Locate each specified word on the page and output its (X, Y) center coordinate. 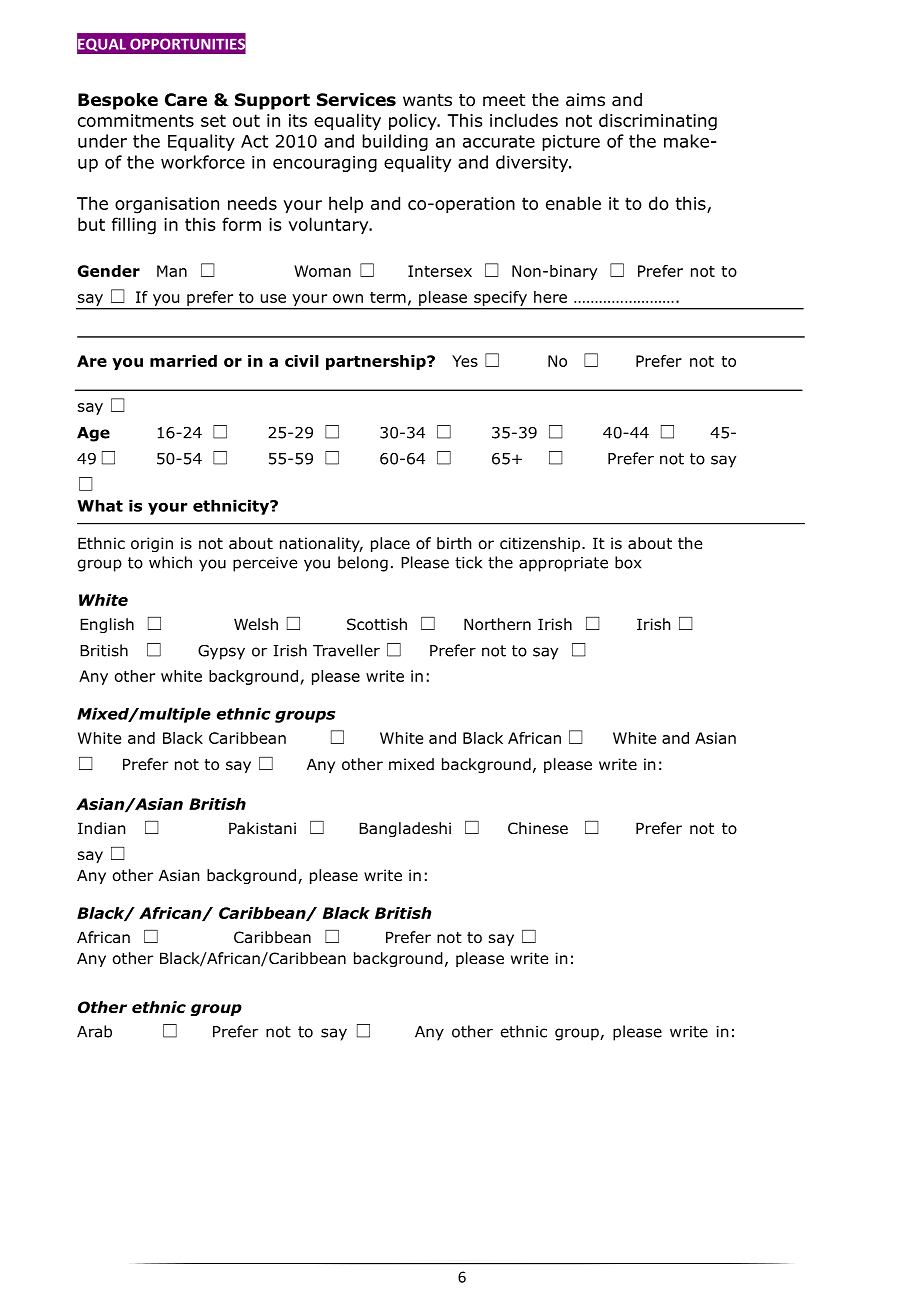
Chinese (538, 828)
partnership (377, 362)
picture (571, 143)
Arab (94, 1031)
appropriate (563, 564)
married (183, 361)
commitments (136, 120)
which (170, 562)
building (395, 142)
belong (363, 564)
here (550, 297)
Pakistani (262, 828)
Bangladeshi (405, 829)
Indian (101, 828)
